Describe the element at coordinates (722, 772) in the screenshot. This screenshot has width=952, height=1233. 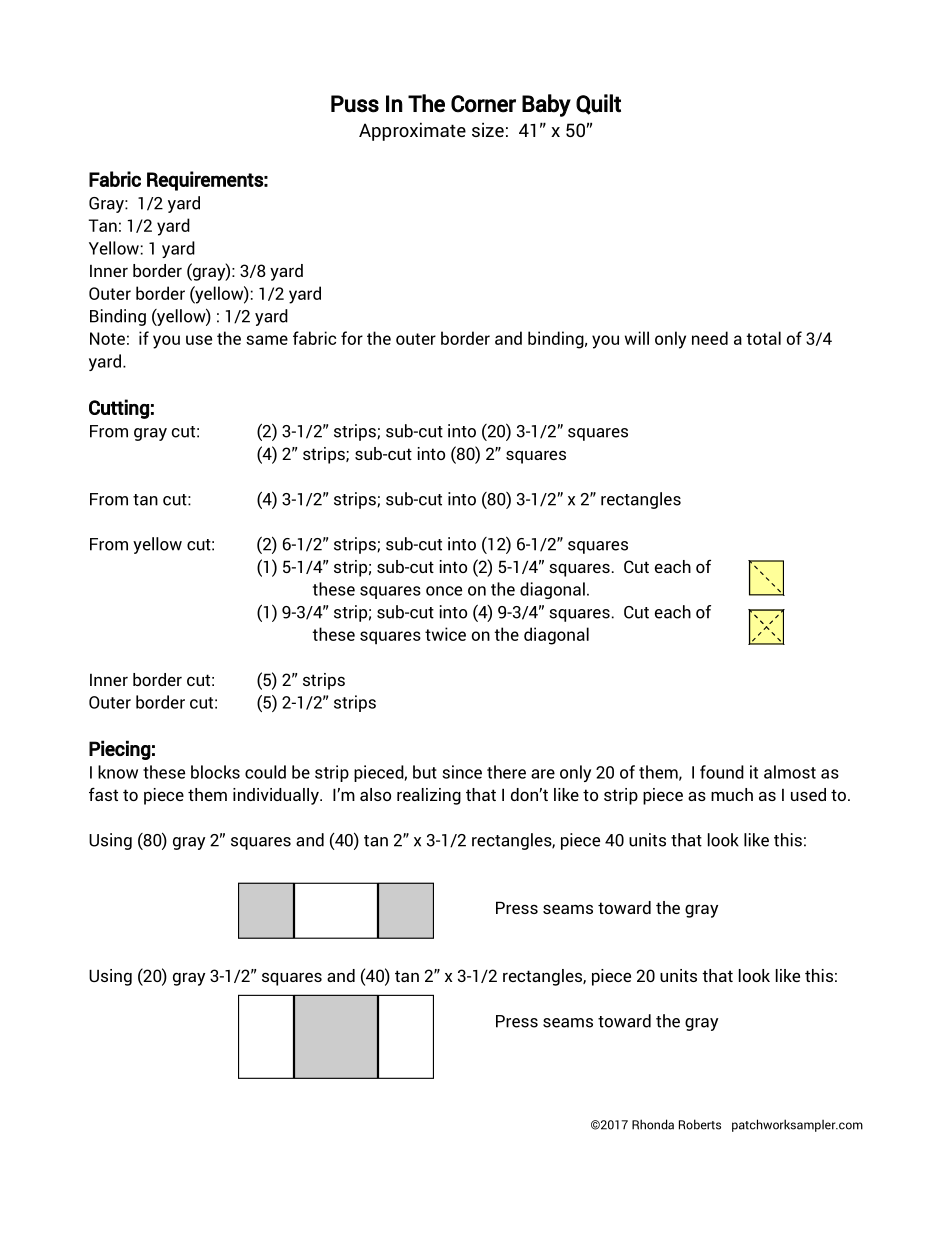
I see `found` at that location.
